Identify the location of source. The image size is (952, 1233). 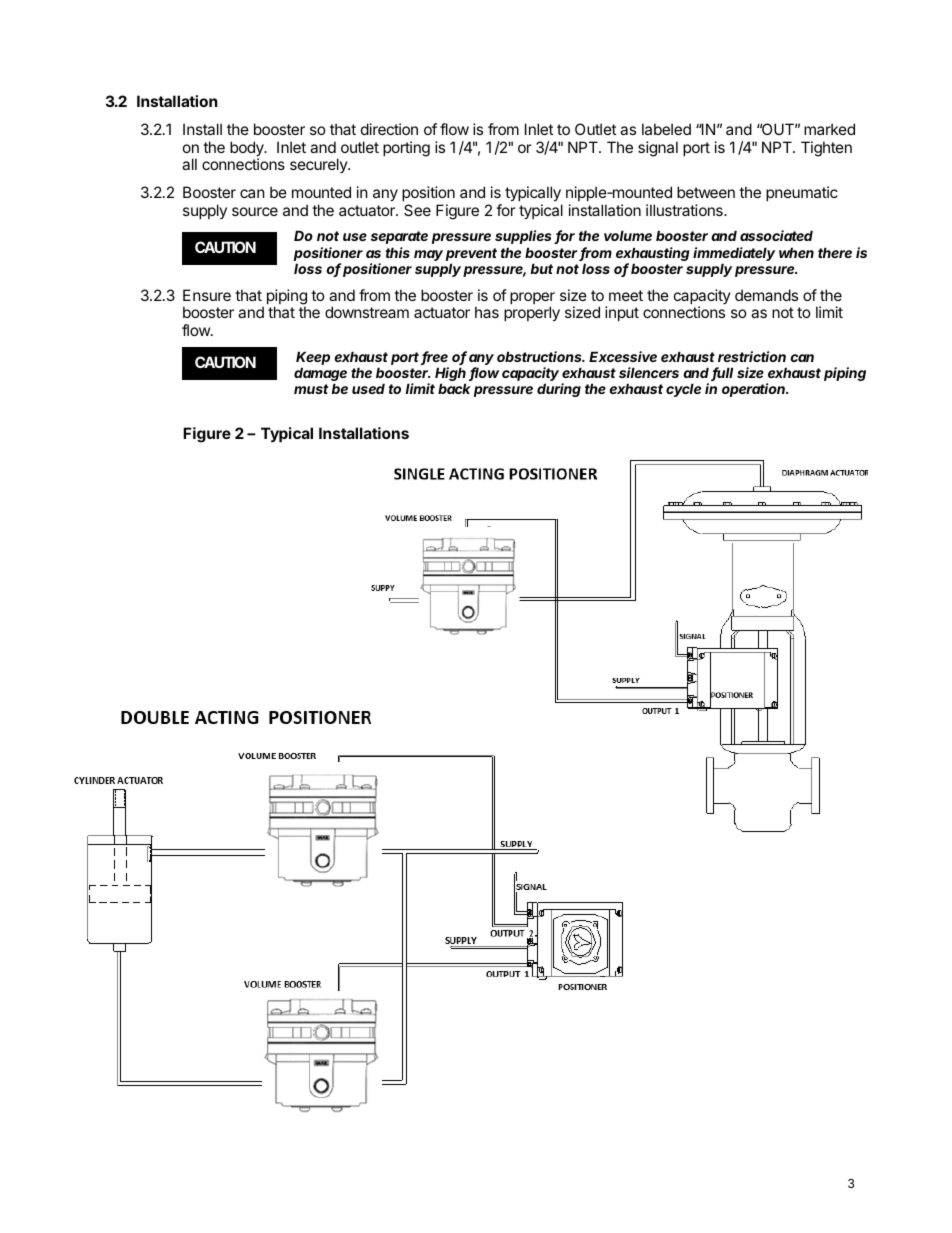
(255, 211).
